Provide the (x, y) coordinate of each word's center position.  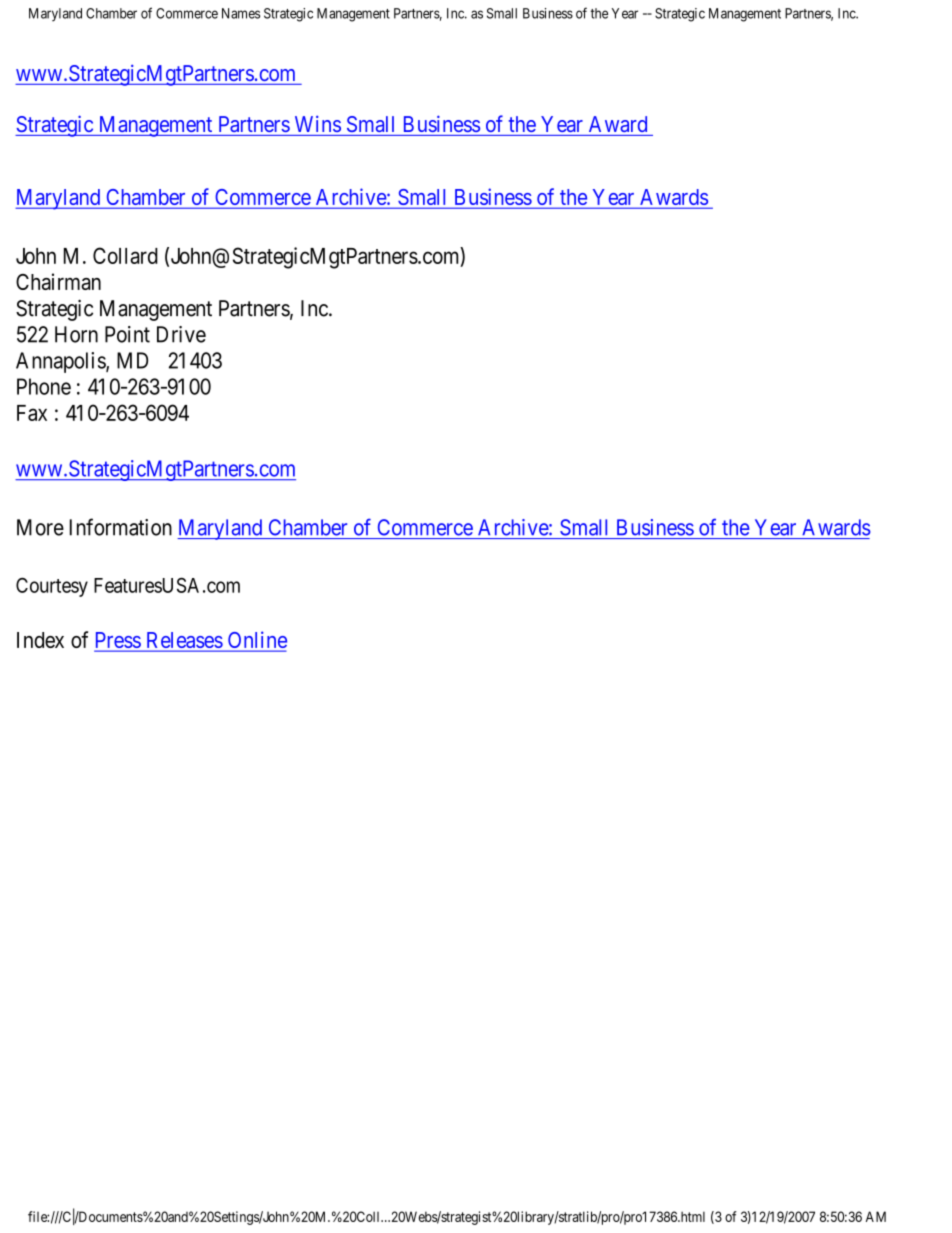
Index (40, 640)
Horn (76, 334)
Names (241, 13)
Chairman (58, 281)
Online (256, 641)
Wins (318, 123)
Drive (181, 334)
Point (127, 334)
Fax (32, 413)
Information (121, 527)
